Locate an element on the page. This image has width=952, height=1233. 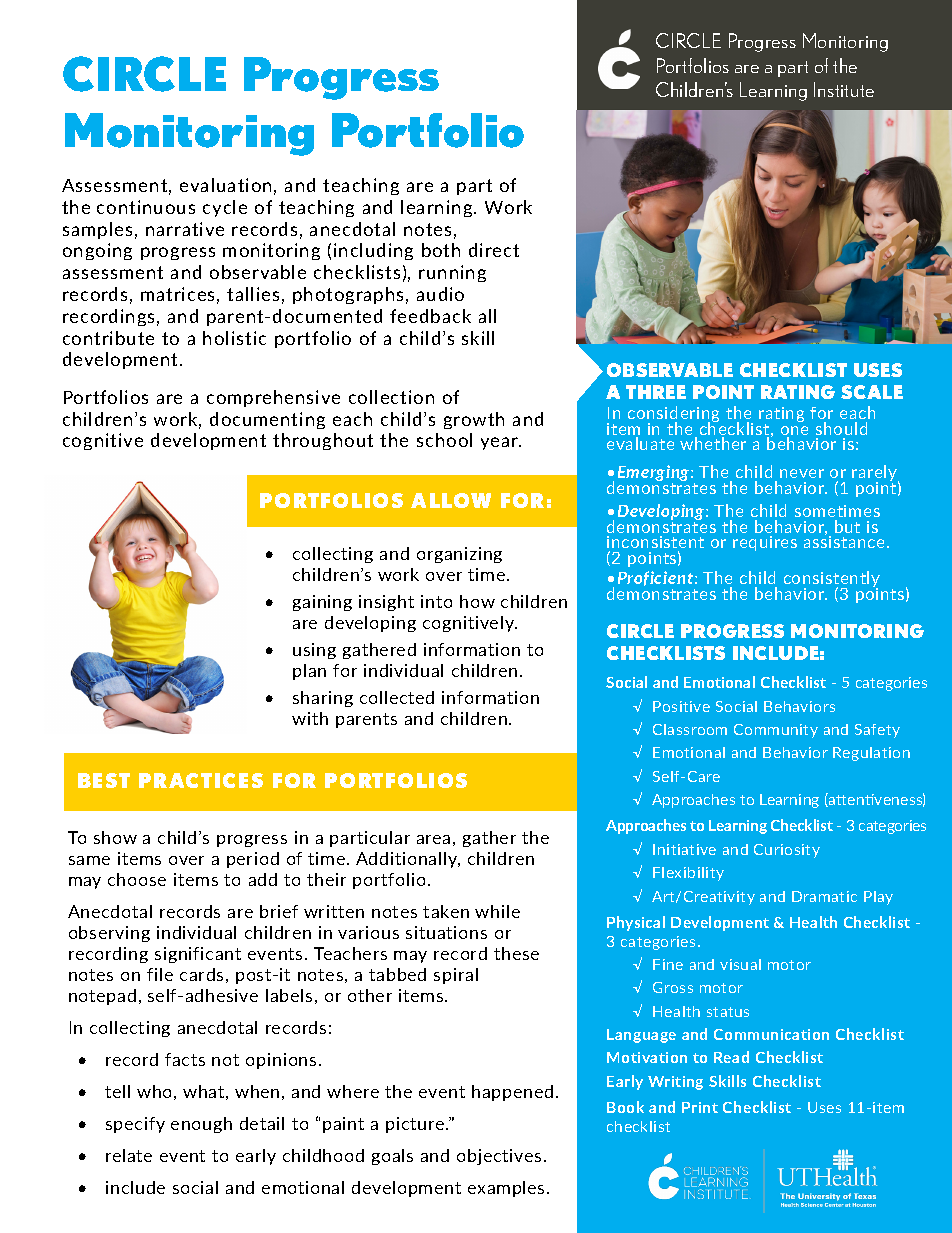
PRACTICES is located at coordinates (201, 780).
